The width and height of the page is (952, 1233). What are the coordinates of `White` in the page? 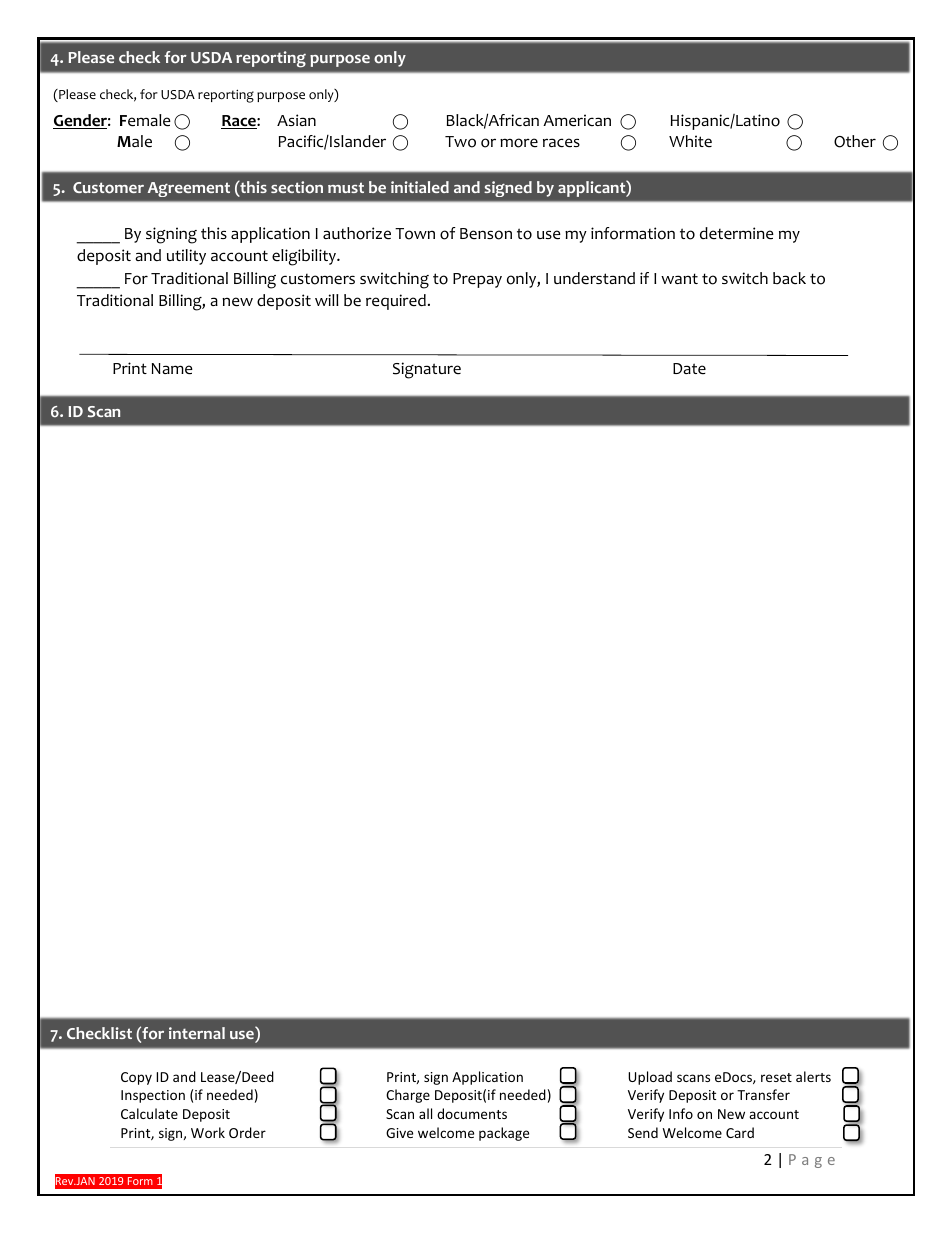 It's located at (690, 141).
